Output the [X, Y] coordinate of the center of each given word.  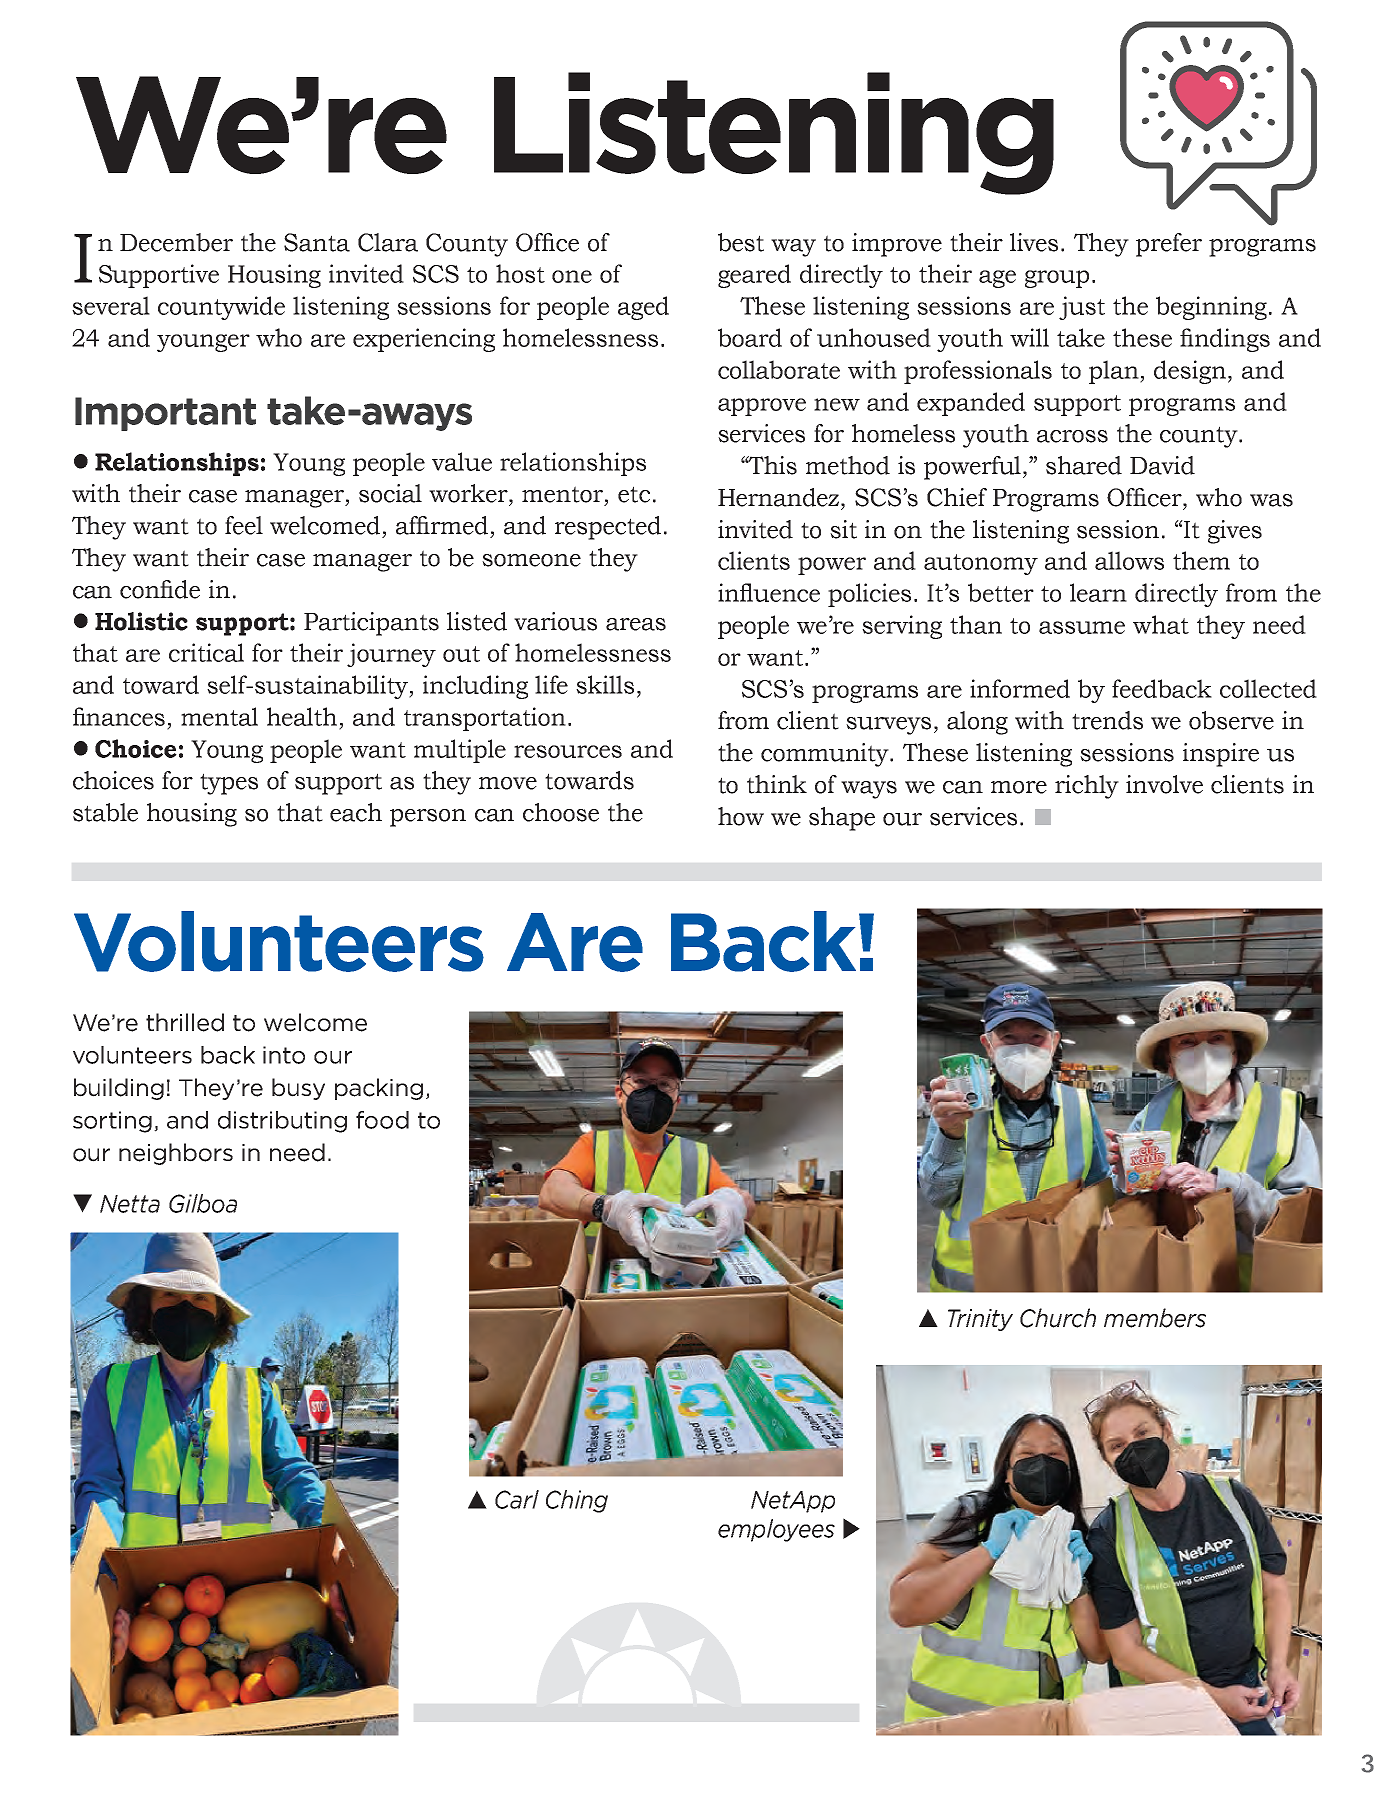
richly [1087, 787]
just [1082, 308]
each [356, 812]
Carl [517, 1499]
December [176, 242]
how [741, 816]
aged [643, 308]
